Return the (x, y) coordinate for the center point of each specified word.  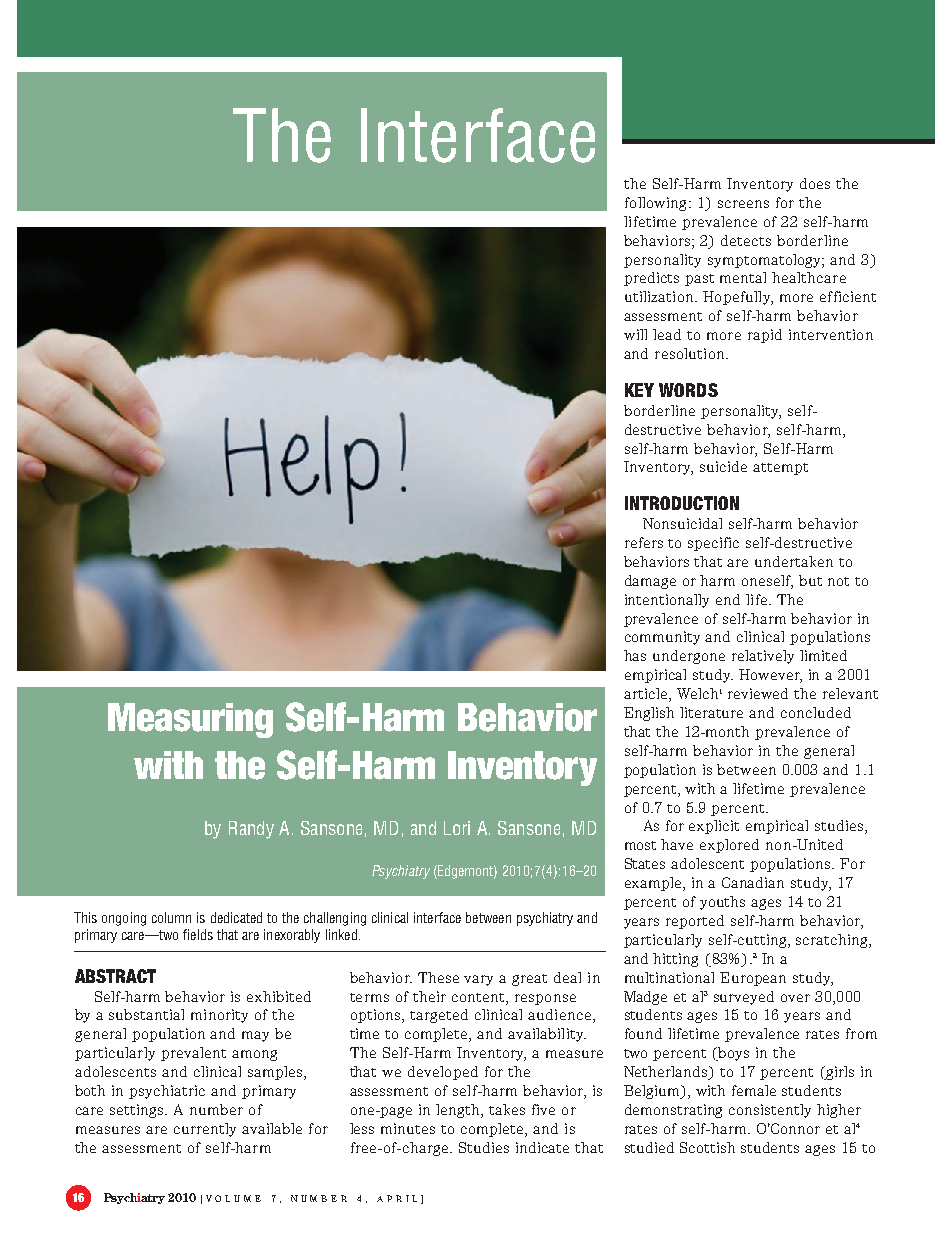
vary (478, 980)
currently (205, 1130)
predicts (651, 279)
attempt (780, 469)
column (171, 917)
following (655, 204)
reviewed (758, 693)
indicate (542, 1147)
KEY (639, 390)
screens (743, 204)
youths (722, 903)
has (635, 655)
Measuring (190, 720)
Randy (251, 830)
